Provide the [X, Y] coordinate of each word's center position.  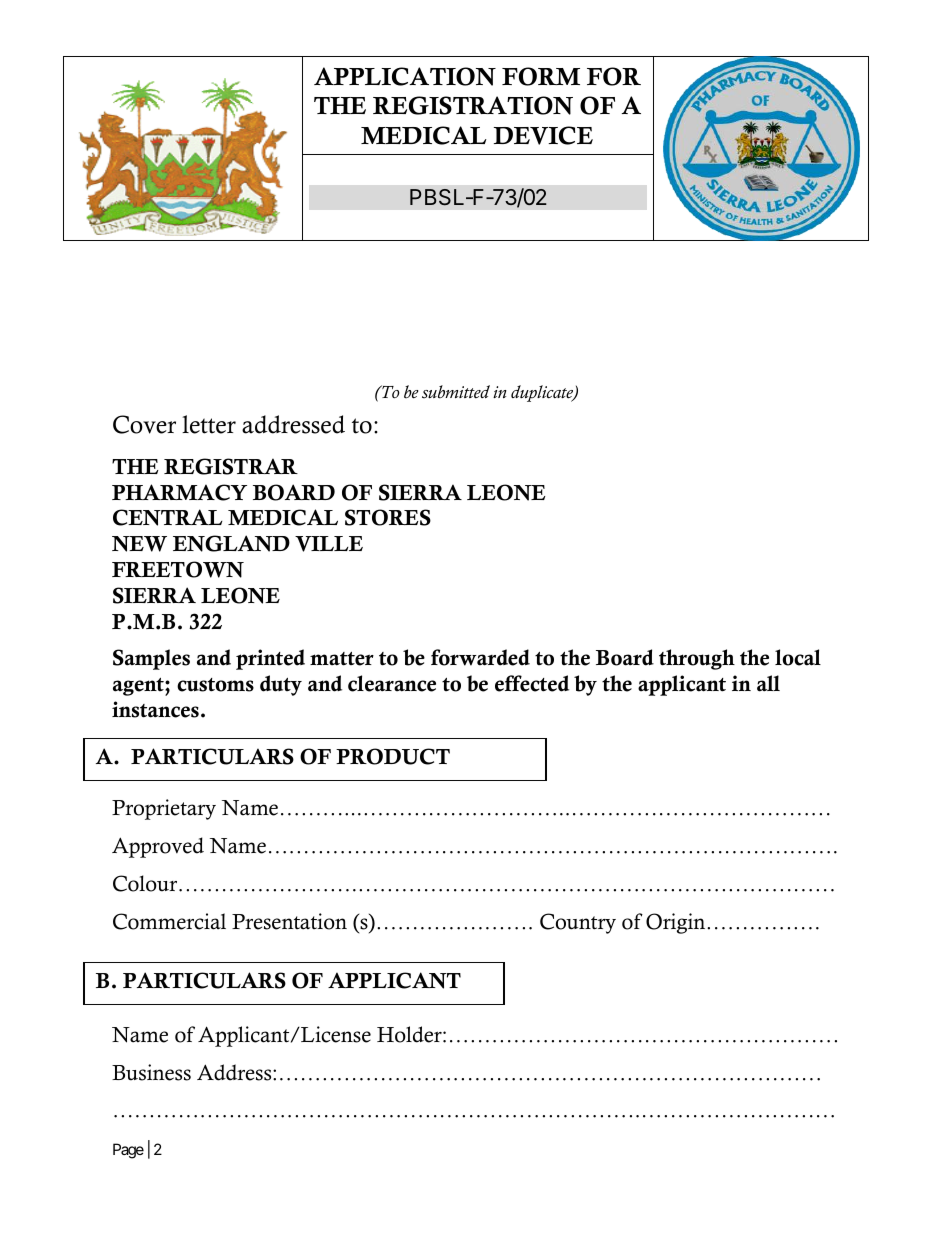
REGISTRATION [473, 105]
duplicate [543, 393]
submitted [456, 392]
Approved [158, 847]
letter [209, 424]
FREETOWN [178, 569]
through [697, 659]
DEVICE [543, 135]
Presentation [289, 921]
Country [578, 923]
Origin [677, 923]
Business [151, 1072]
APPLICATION [405, 76]
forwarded [480, 657]
